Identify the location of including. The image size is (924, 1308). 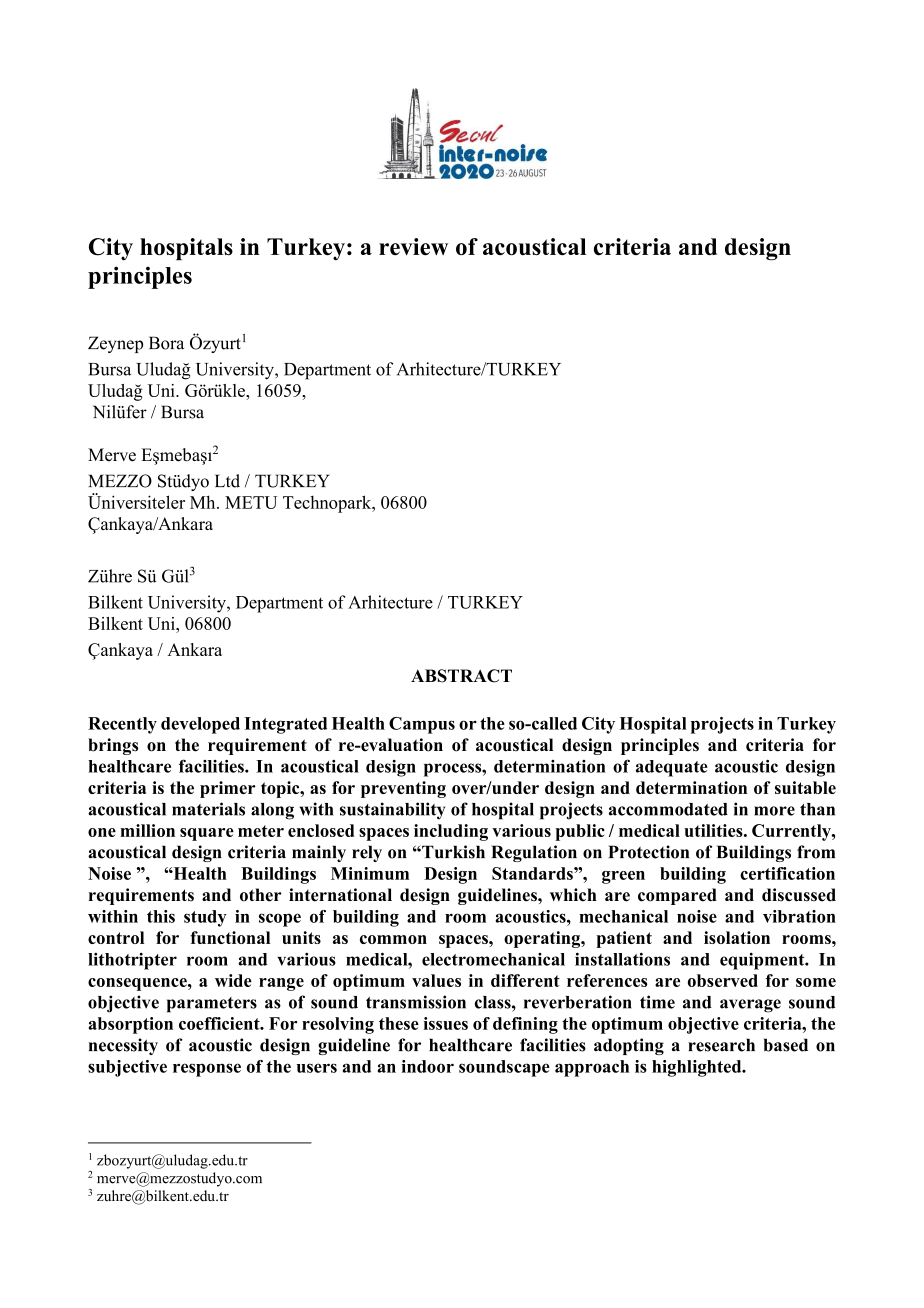
(451, 832).
